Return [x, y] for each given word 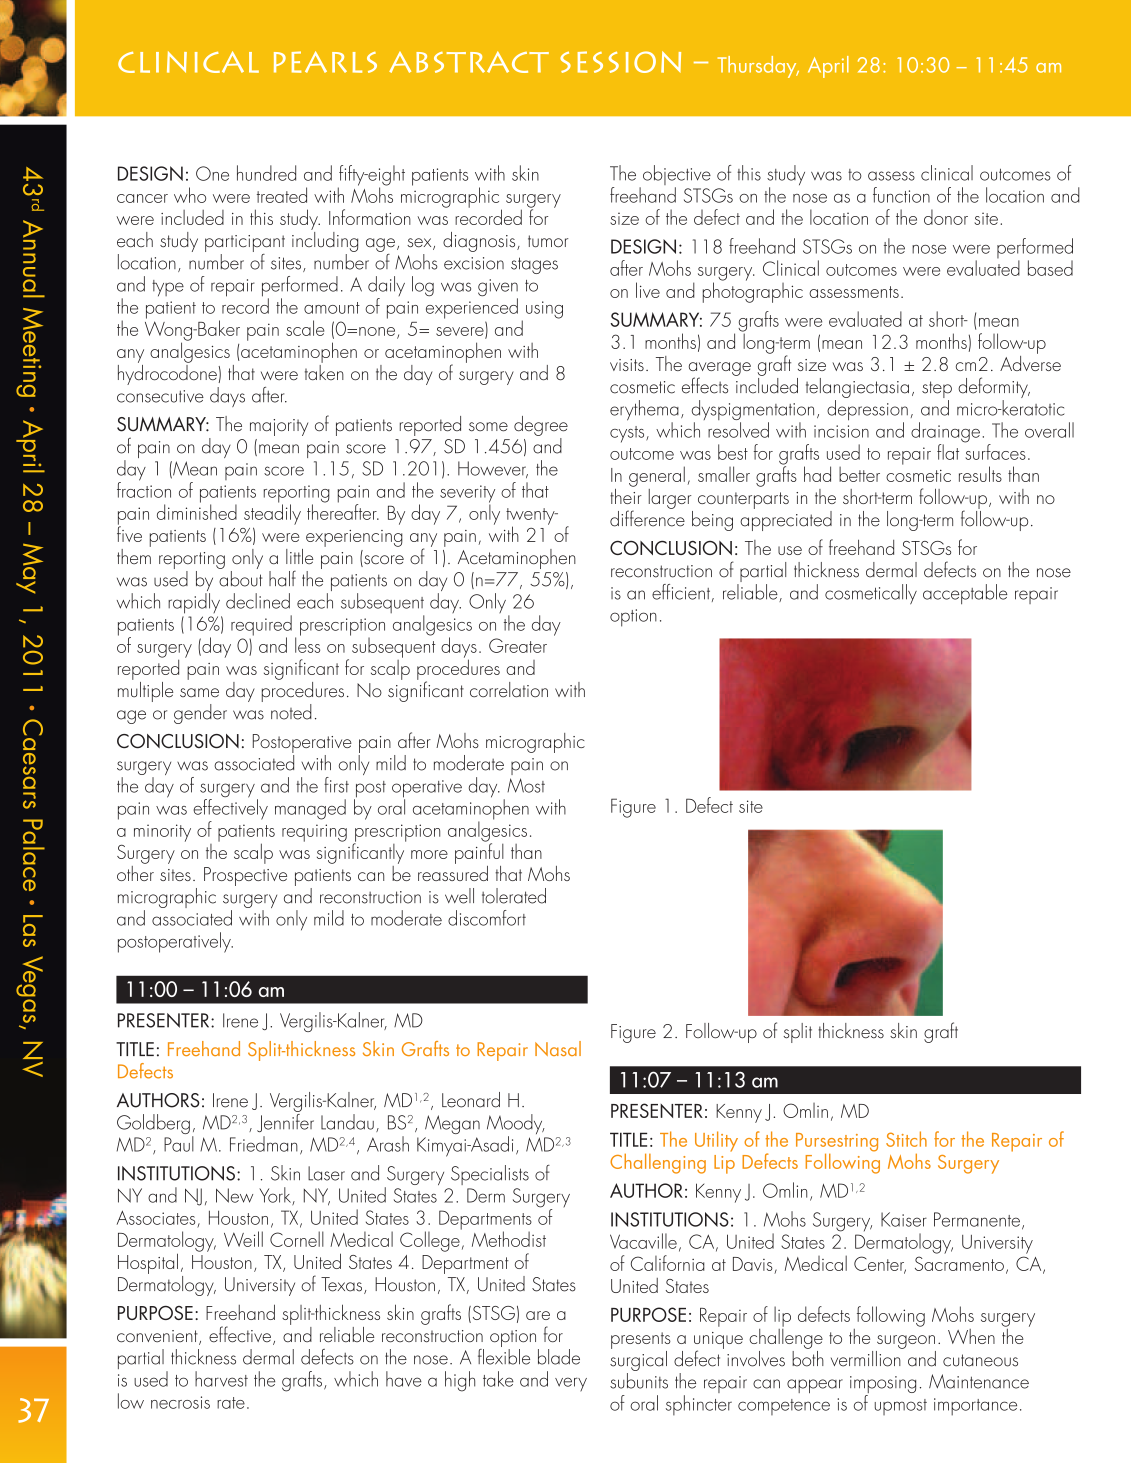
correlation [509, 690]
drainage [945, 433]
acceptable [965, 594]
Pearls [325, 62]
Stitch [906, 1139]
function [901, 195]
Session [620, 62]
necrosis [180, 1402]
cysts [628, 434]
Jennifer [285, 1121]
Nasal [558, 1048]
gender [200, 714]
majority [279, 427]
